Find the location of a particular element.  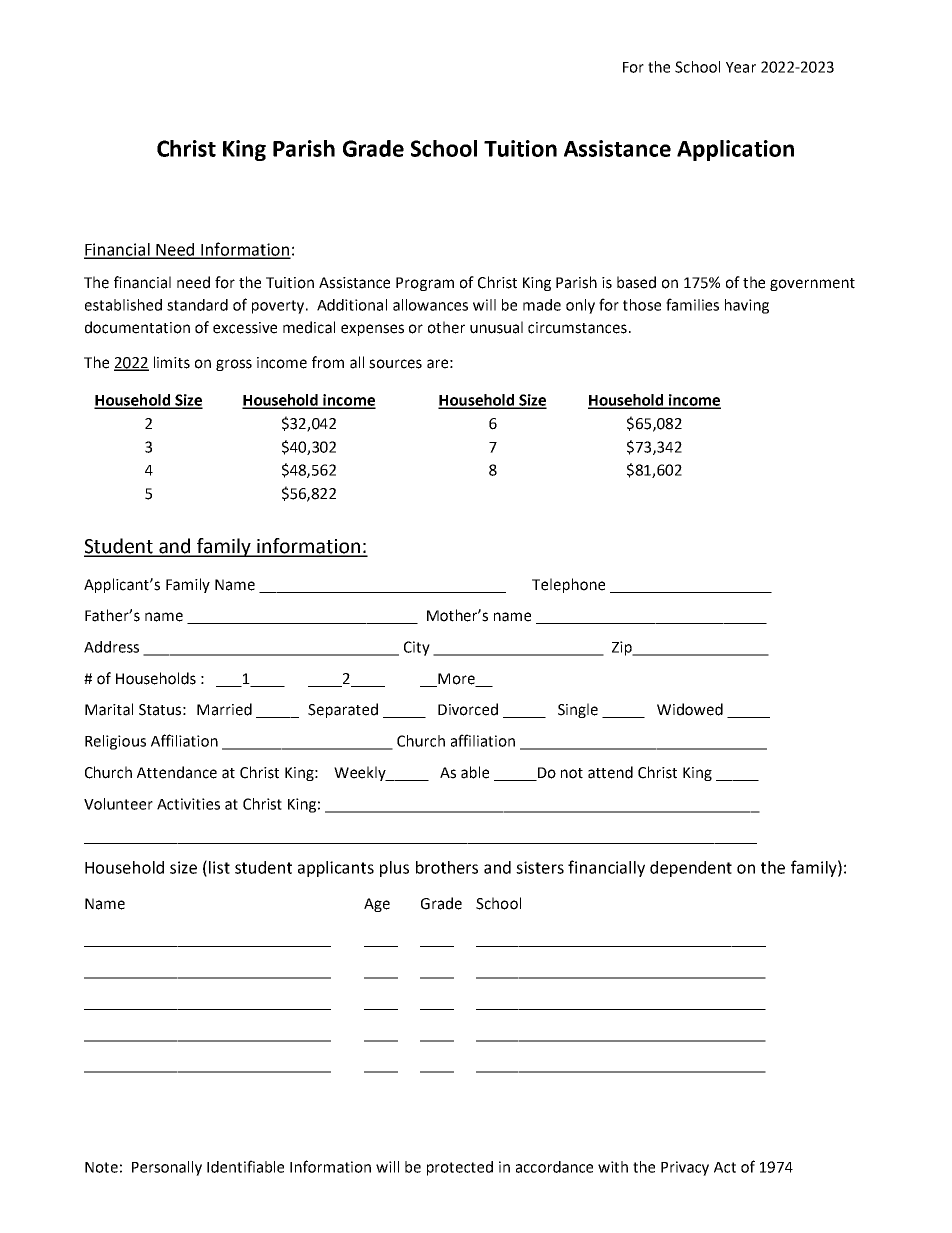

Activities is located at coordinates (188, 804).
